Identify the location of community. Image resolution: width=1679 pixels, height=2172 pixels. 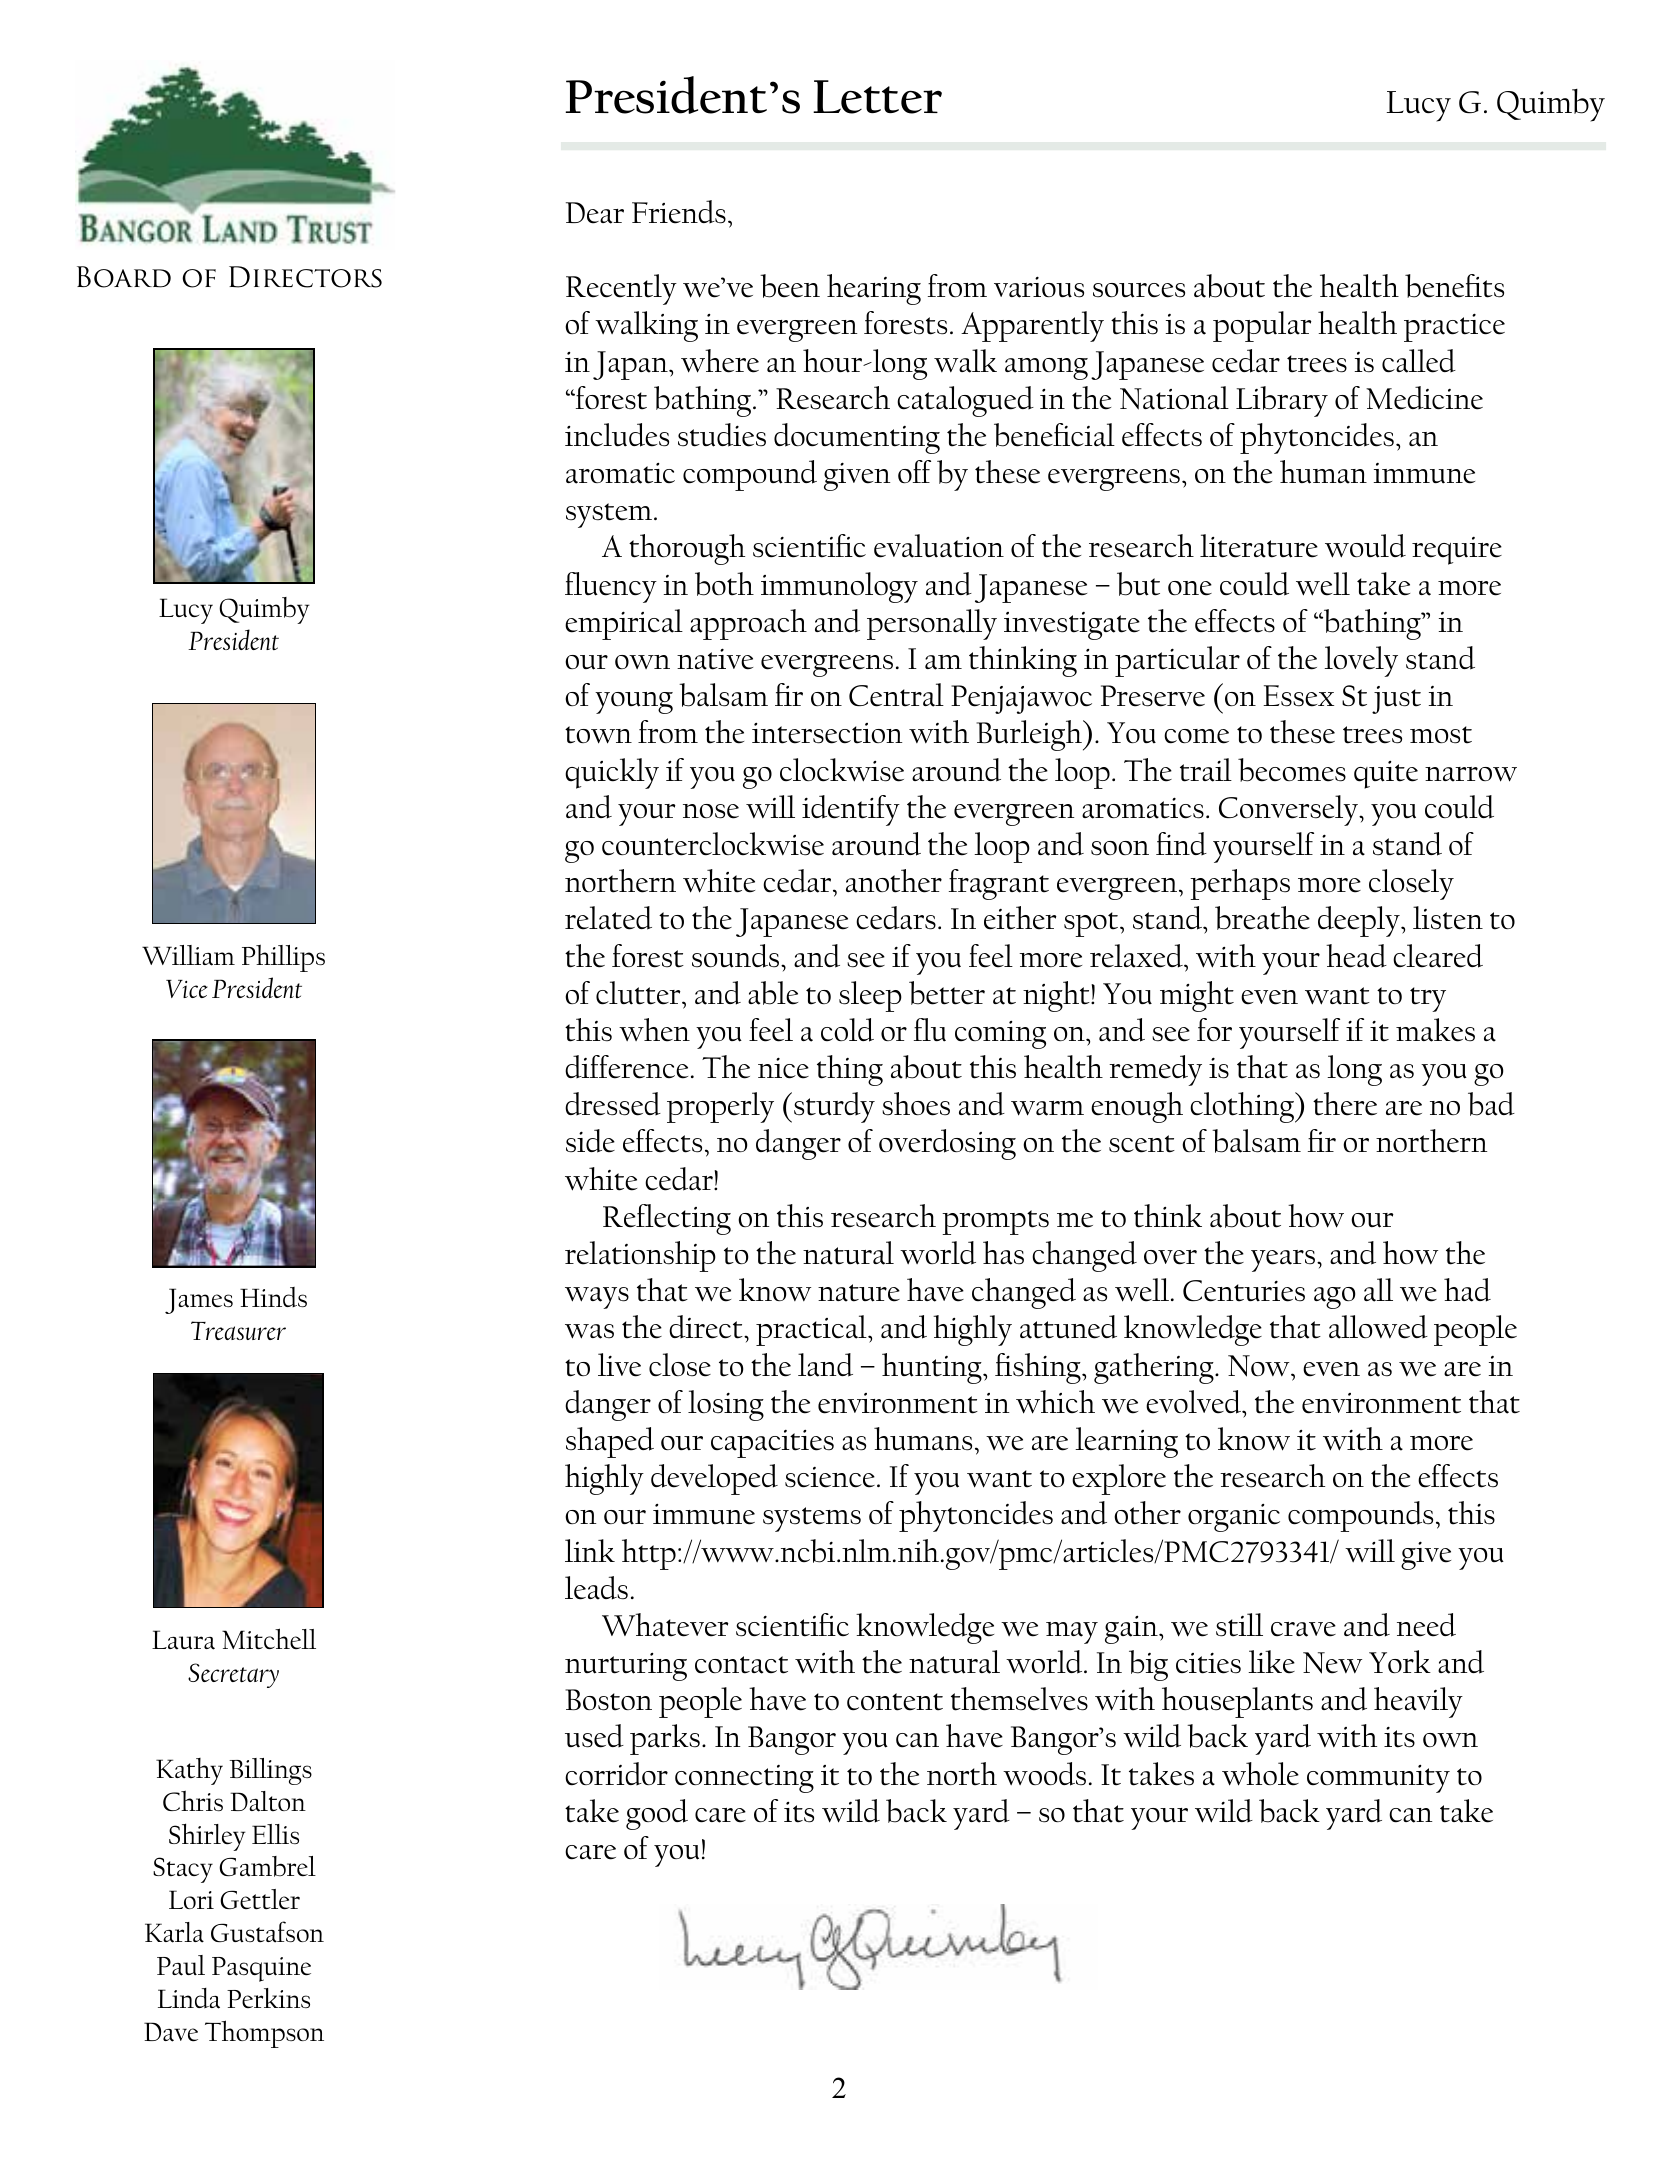
(1378, 1779).
